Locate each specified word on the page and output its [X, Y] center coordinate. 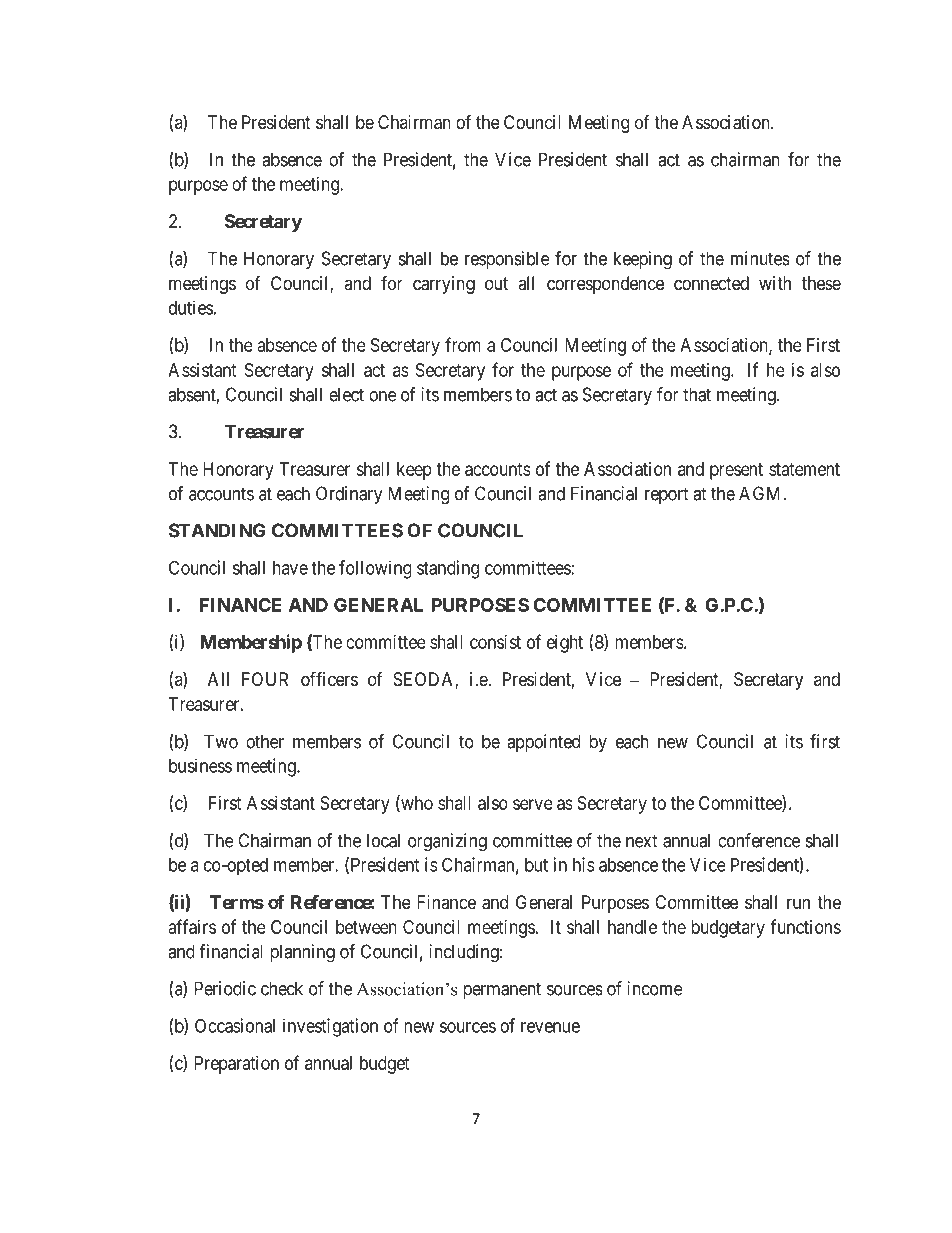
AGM [761, 493]
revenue [550, 1027]
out [496, 283]
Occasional [235, 1025]
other [265, 741]
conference [759, 840]
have [290, 568]
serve [533, 804]
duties [191, 307]
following [375, 569]
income [655, 988]
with [775, 283]
